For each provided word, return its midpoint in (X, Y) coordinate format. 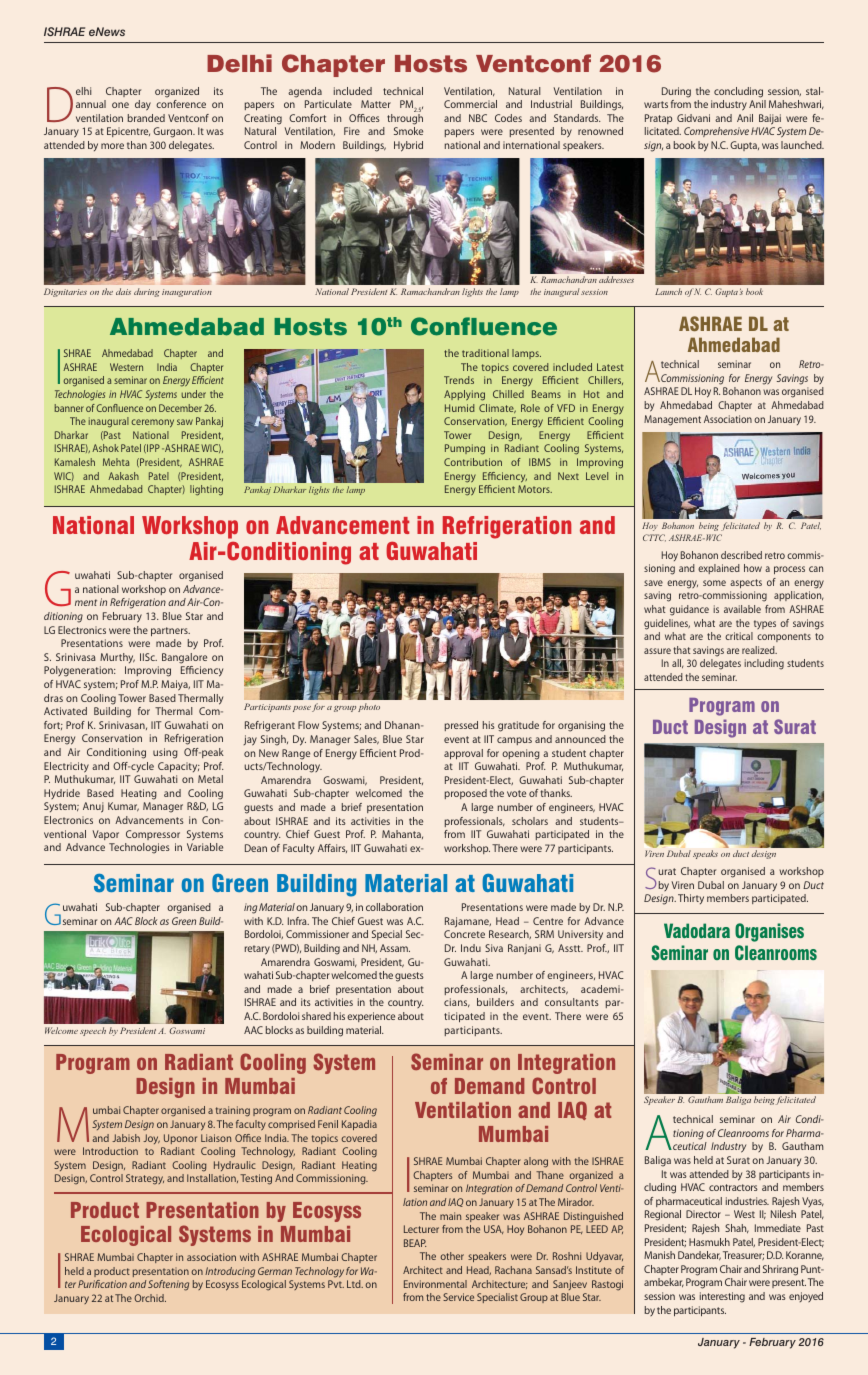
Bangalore (184, 658)
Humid (460, 408)
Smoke (408, 131)
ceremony (152, 423)
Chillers (605, 380)
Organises (769, 932)
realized (759, 650)
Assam (395, 948)
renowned (600, 131)
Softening (168, 1285)
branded (146, 118)
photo (369, 707)
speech (93, 1031)
